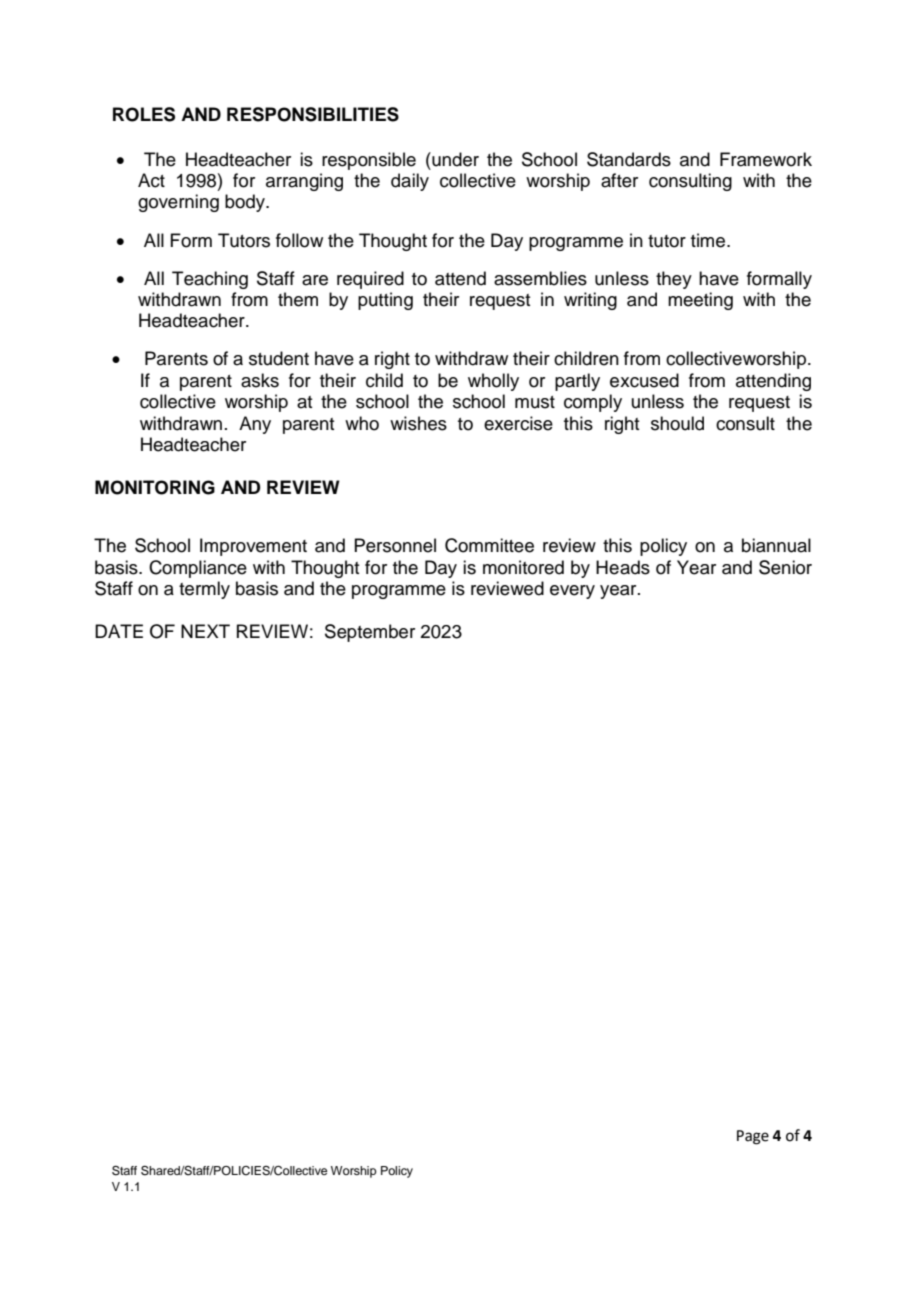  Describe the element at coordinates (572, 592) in the page. I see `every` at that location.
